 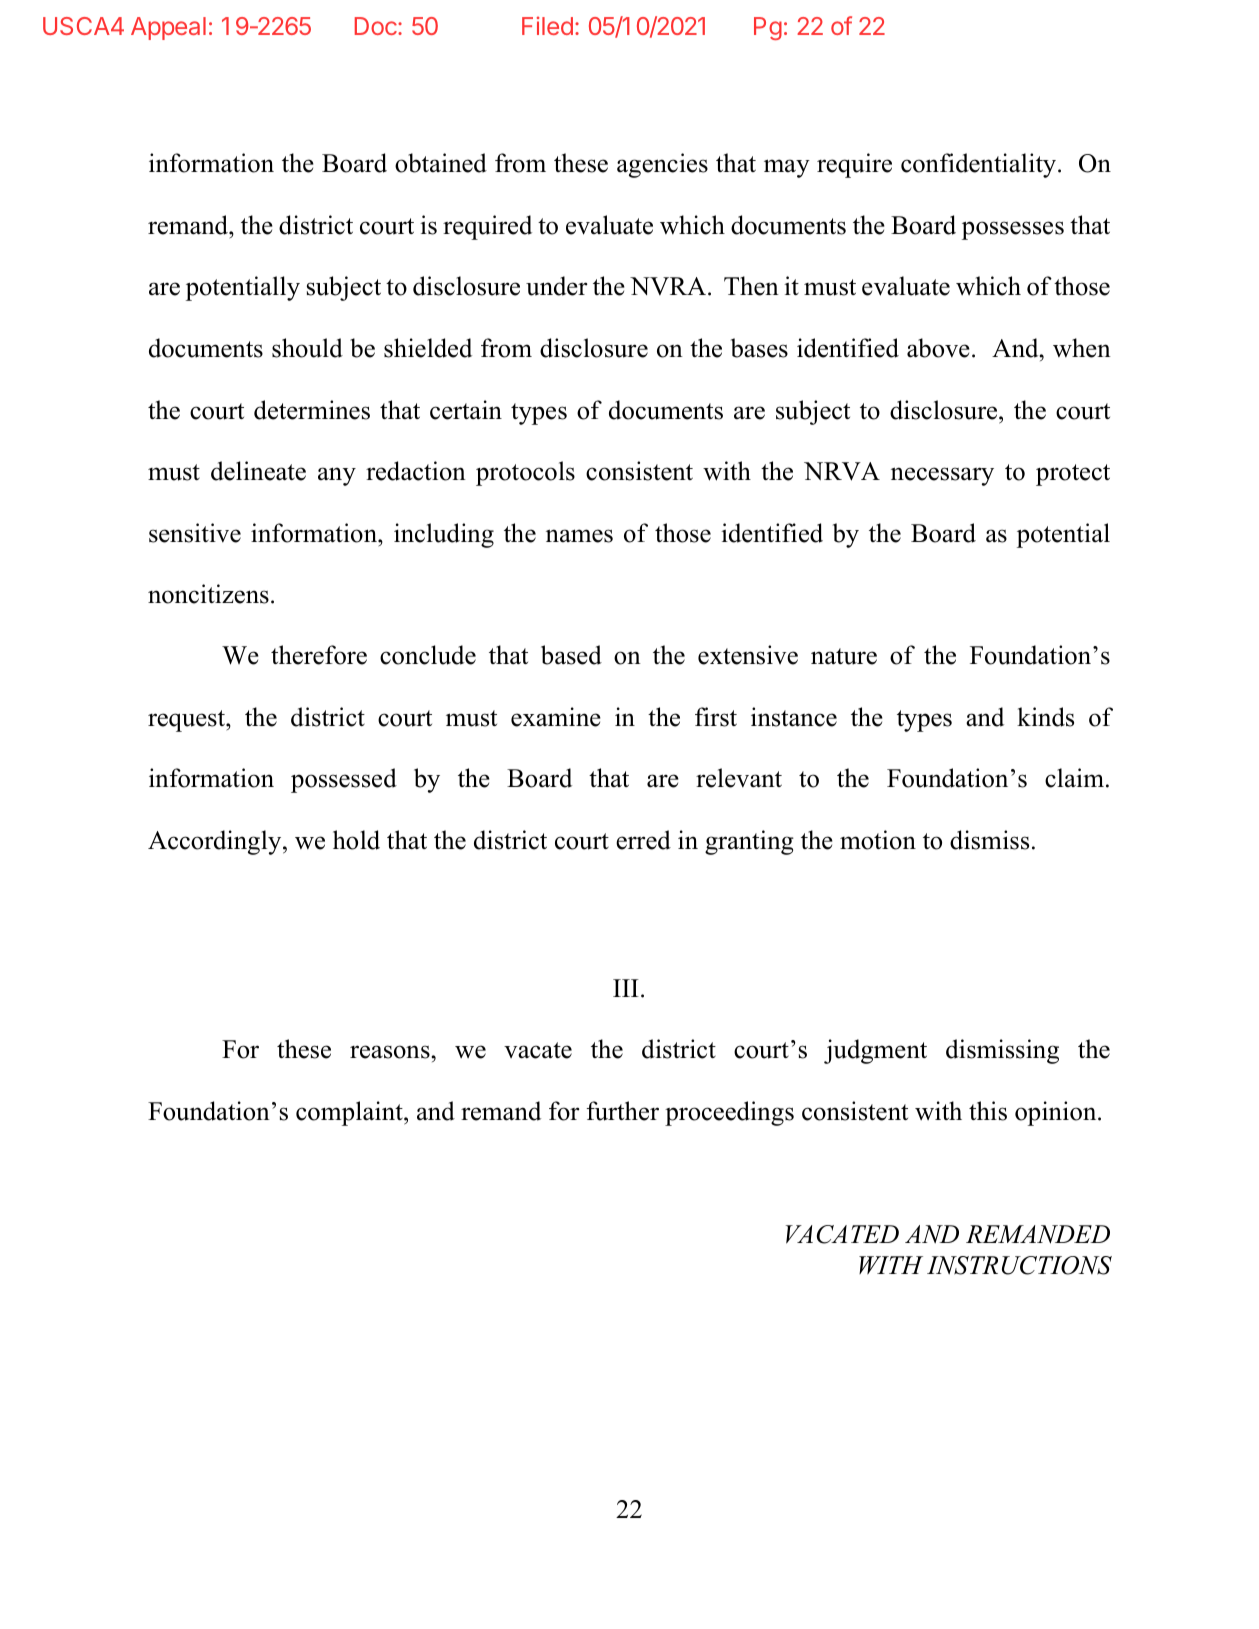 I want to click on delineate, so click(x=258, y=471).
